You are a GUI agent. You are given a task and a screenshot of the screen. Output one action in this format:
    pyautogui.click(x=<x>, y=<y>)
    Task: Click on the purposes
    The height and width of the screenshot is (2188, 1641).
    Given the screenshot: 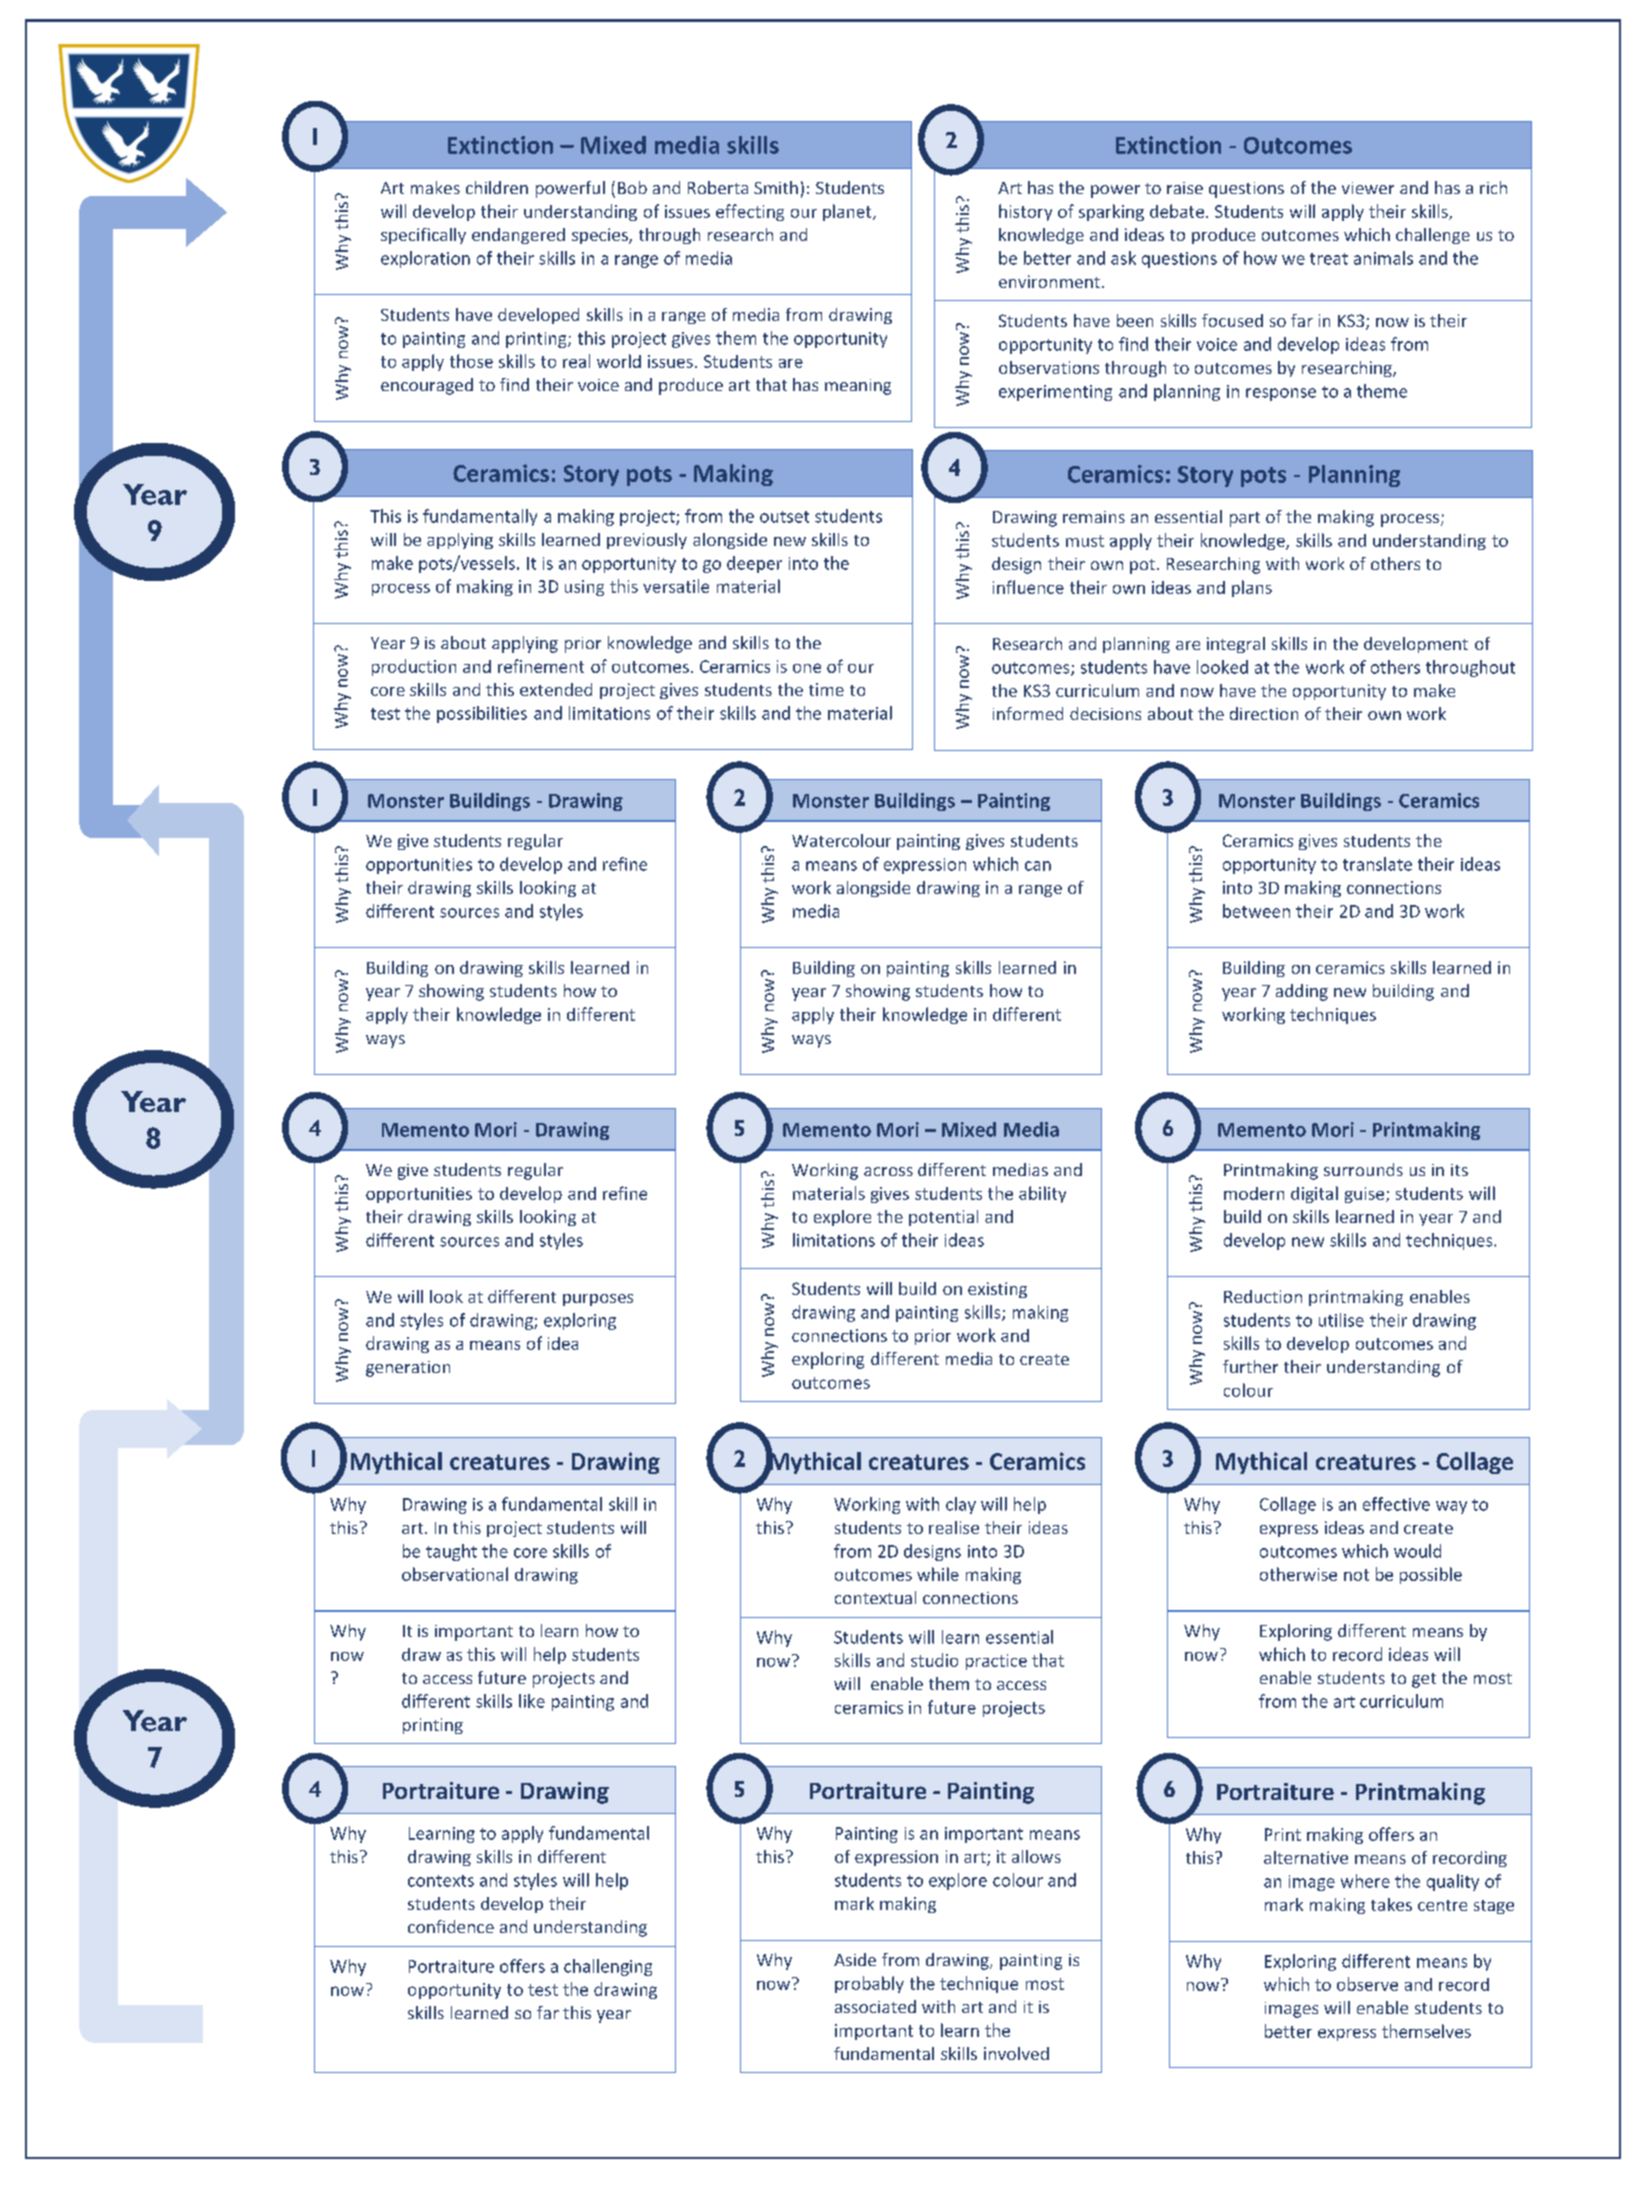 What is the action you would take?
    pyautogui.click(x=598, y=1300)
